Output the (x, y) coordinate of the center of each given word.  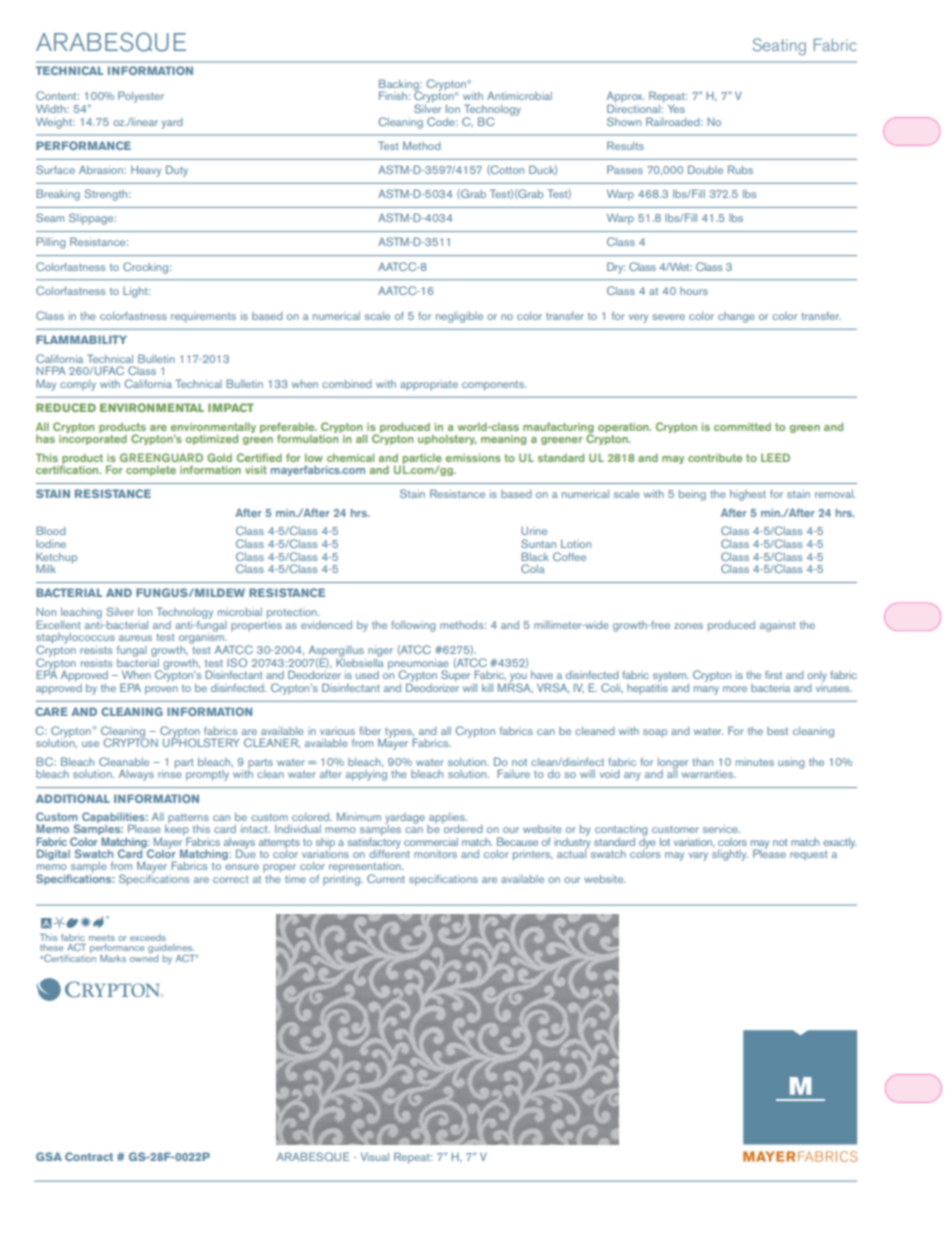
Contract (89, 1156)
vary (698, 856)
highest (748, 495)
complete (151, 470)
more (735, 689)
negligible (459, 317)
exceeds (148, 937)
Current (386, 878)
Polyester (141, 97)
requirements (203, 317)
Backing (400, 86)
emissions (473, 458)
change (736, 317)
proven (161, 690)
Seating (779, 46)
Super (455, 676)
